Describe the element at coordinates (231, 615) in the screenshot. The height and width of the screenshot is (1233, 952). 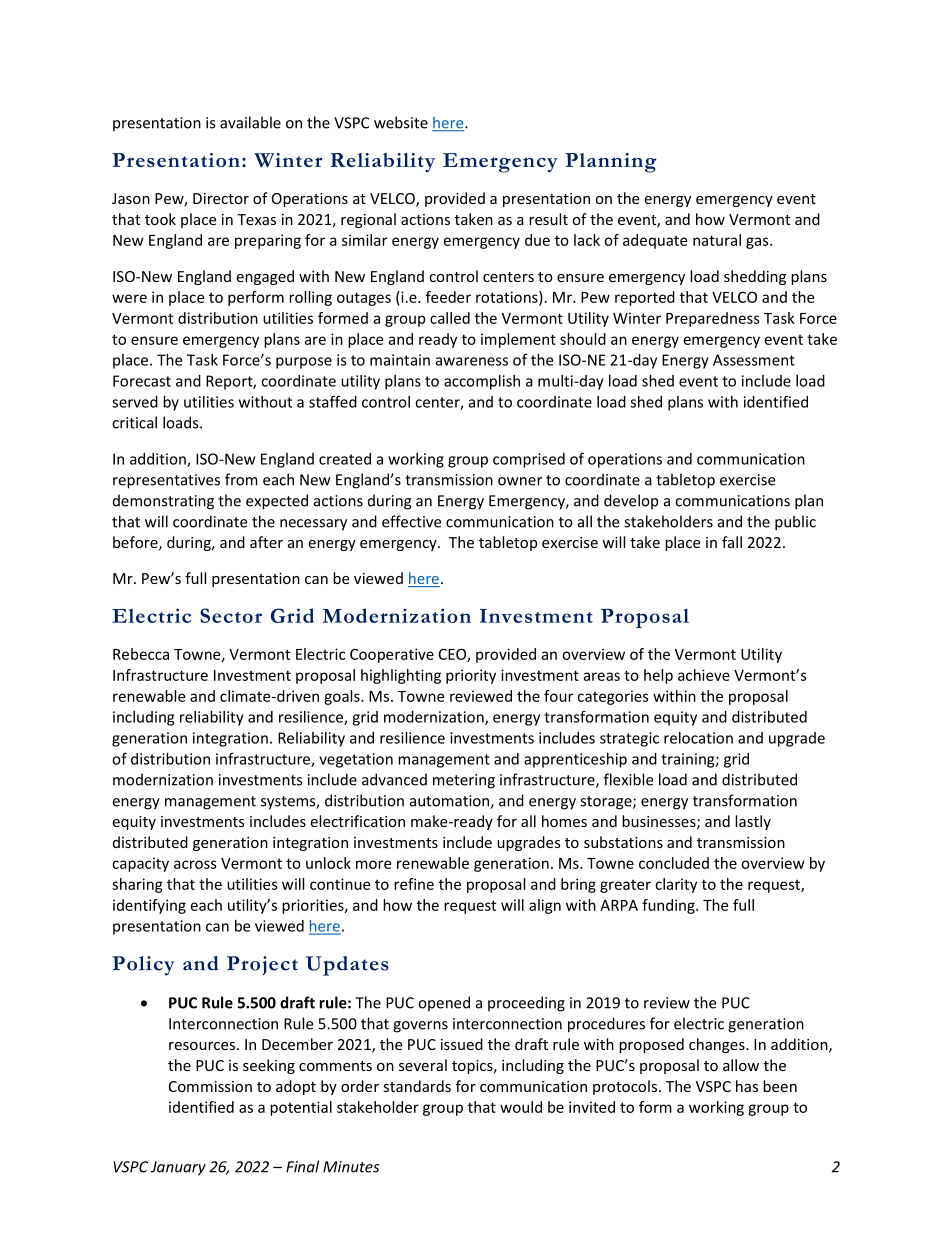
I see `Sector` at that location.
